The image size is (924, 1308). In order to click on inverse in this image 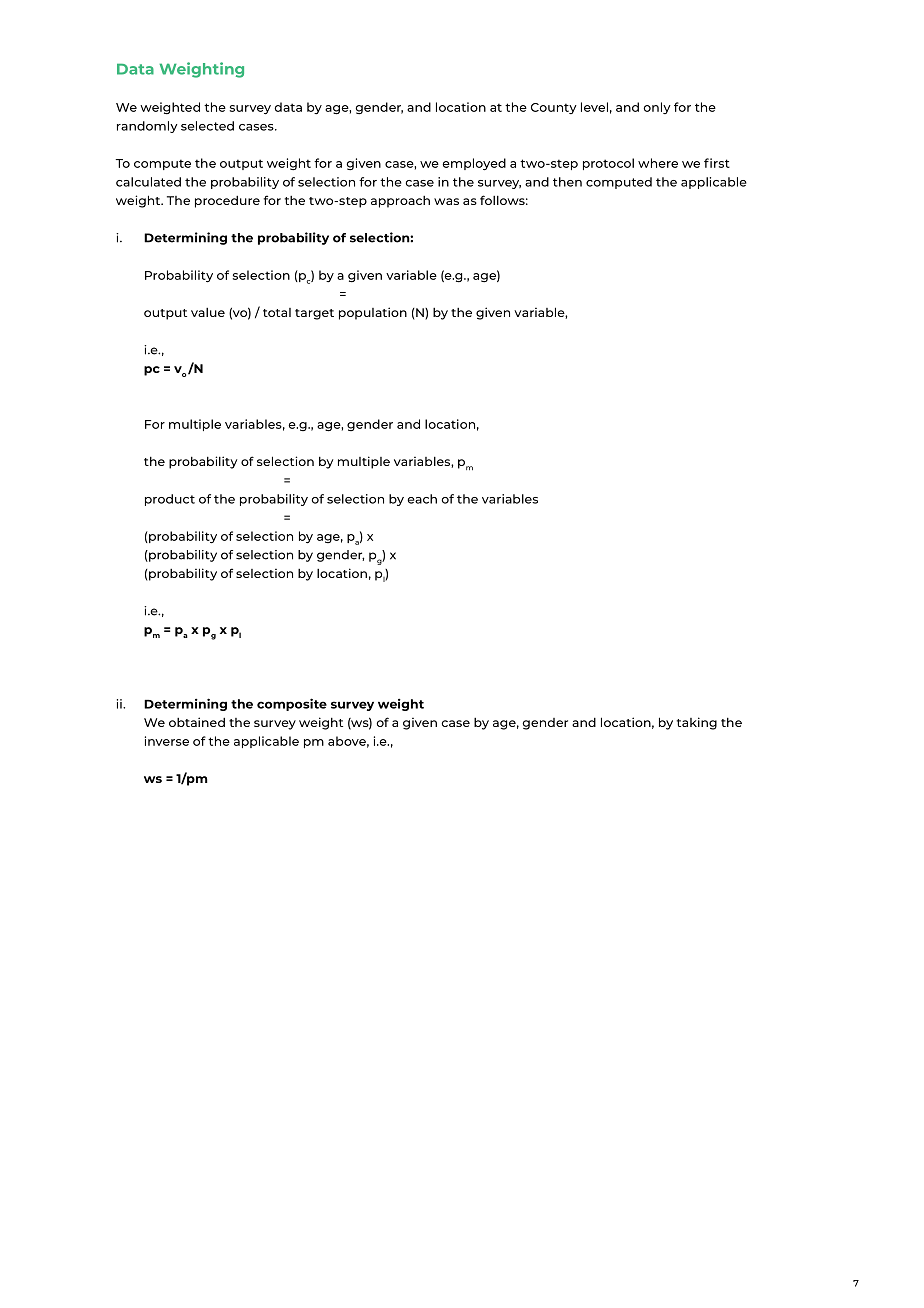, I will do `click(167, 741)`.
